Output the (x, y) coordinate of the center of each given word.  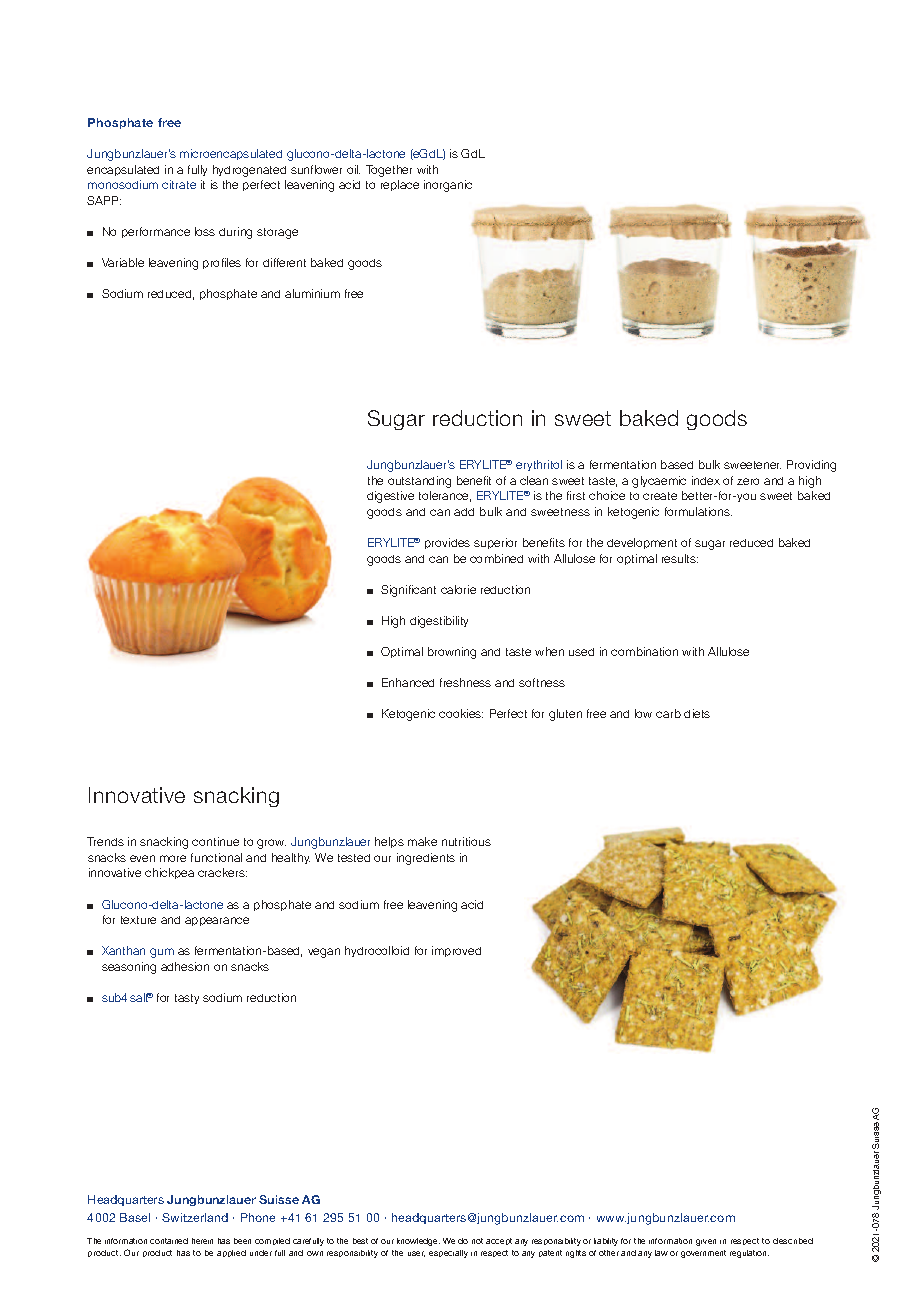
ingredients (426, 859)
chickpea (169, 873)
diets (697, 713)
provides (447, 543)
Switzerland (195, 1217)
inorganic (448, 186)
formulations (698, 511)
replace (400, 185)
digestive (390, 497)
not (477, 1241)
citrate (179, 184)
